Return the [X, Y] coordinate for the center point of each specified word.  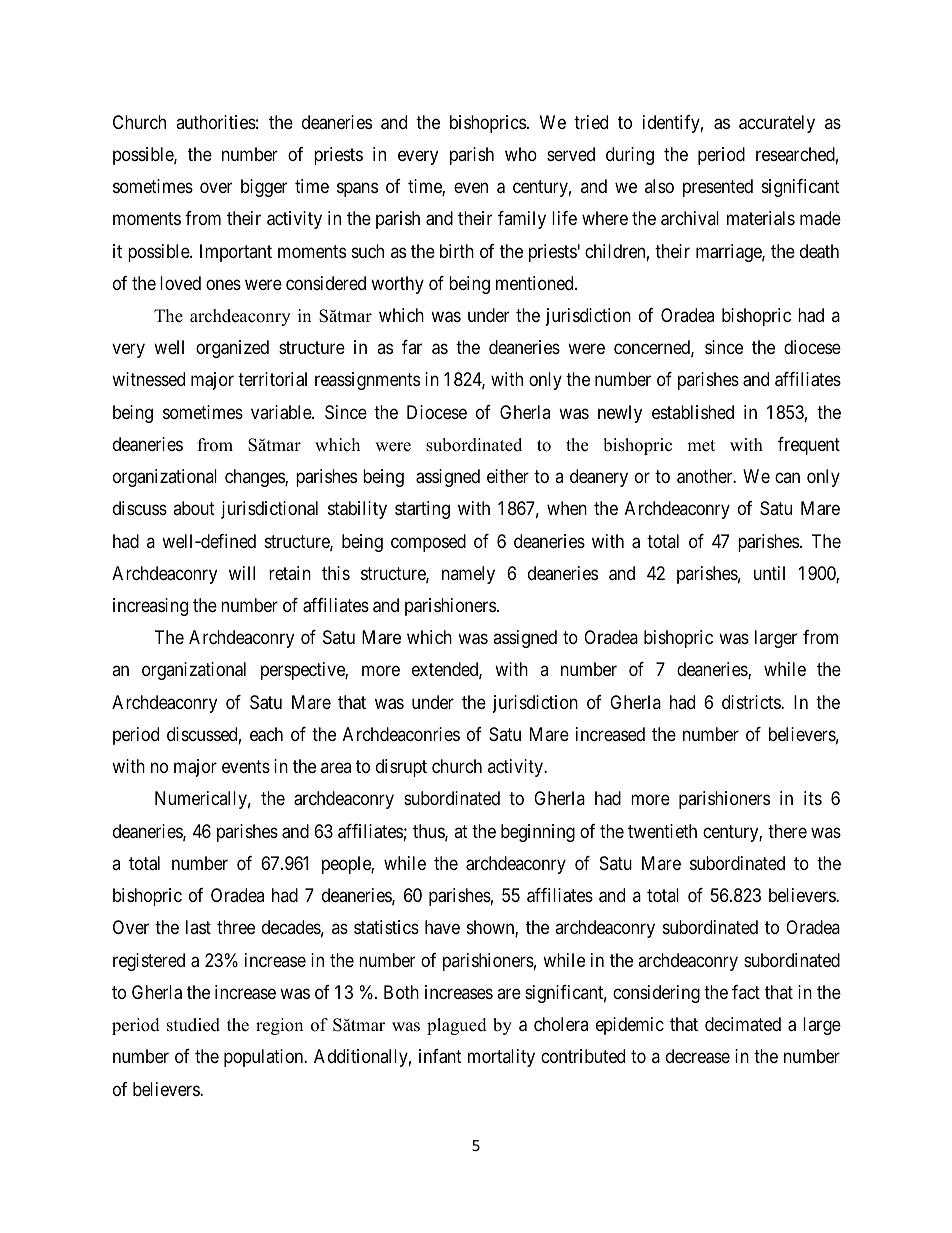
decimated [743, 1024]
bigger [264, 188]
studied [193, 1025]
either [508, 476]
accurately [777, 124]
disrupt [401, 768]
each [266, 734]
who [521, 154]
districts [752, 702]
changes [255, 478]
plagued [457, 1026]
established [693, 412]
